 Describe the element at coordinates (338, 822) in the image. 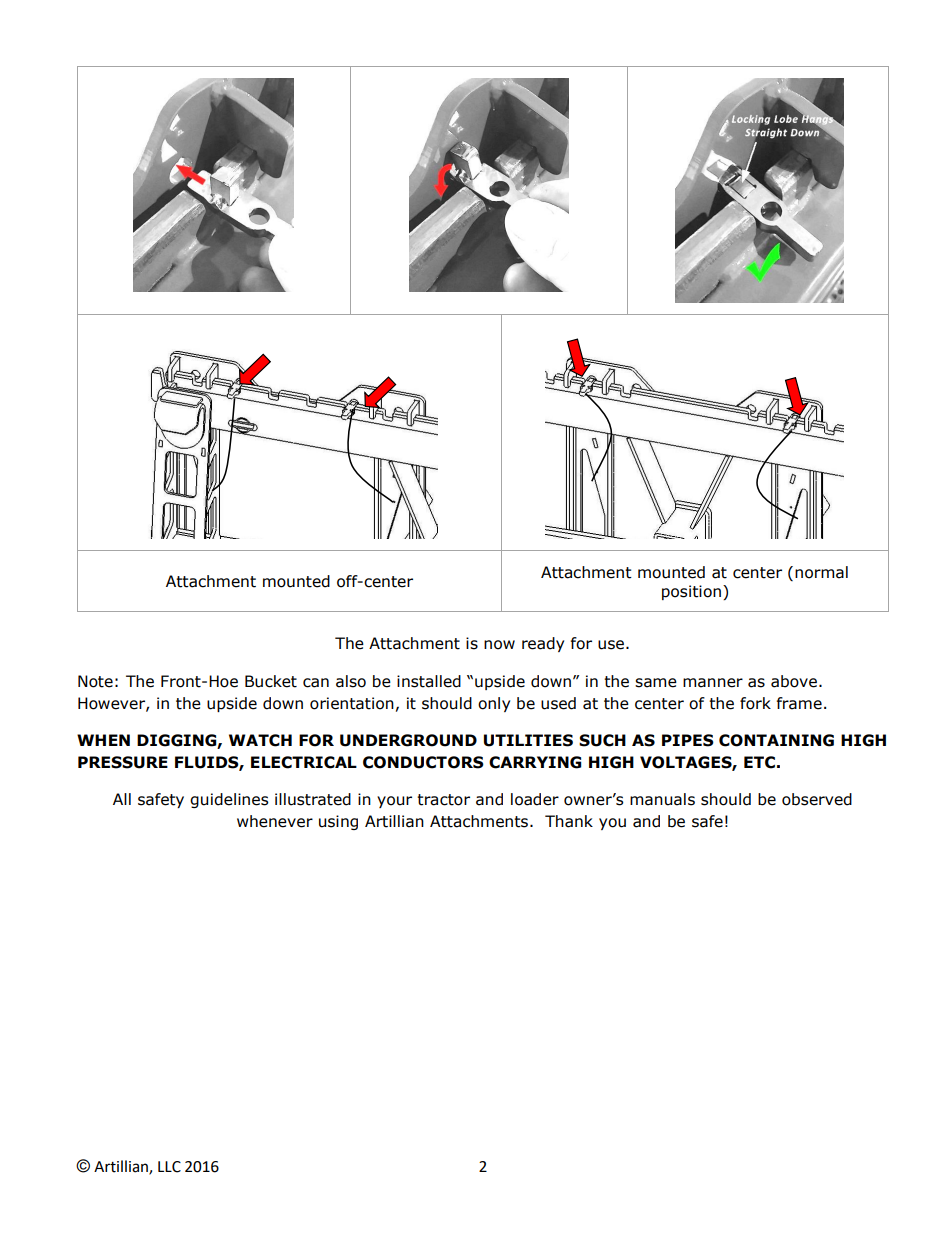

I see `using` at that location.
